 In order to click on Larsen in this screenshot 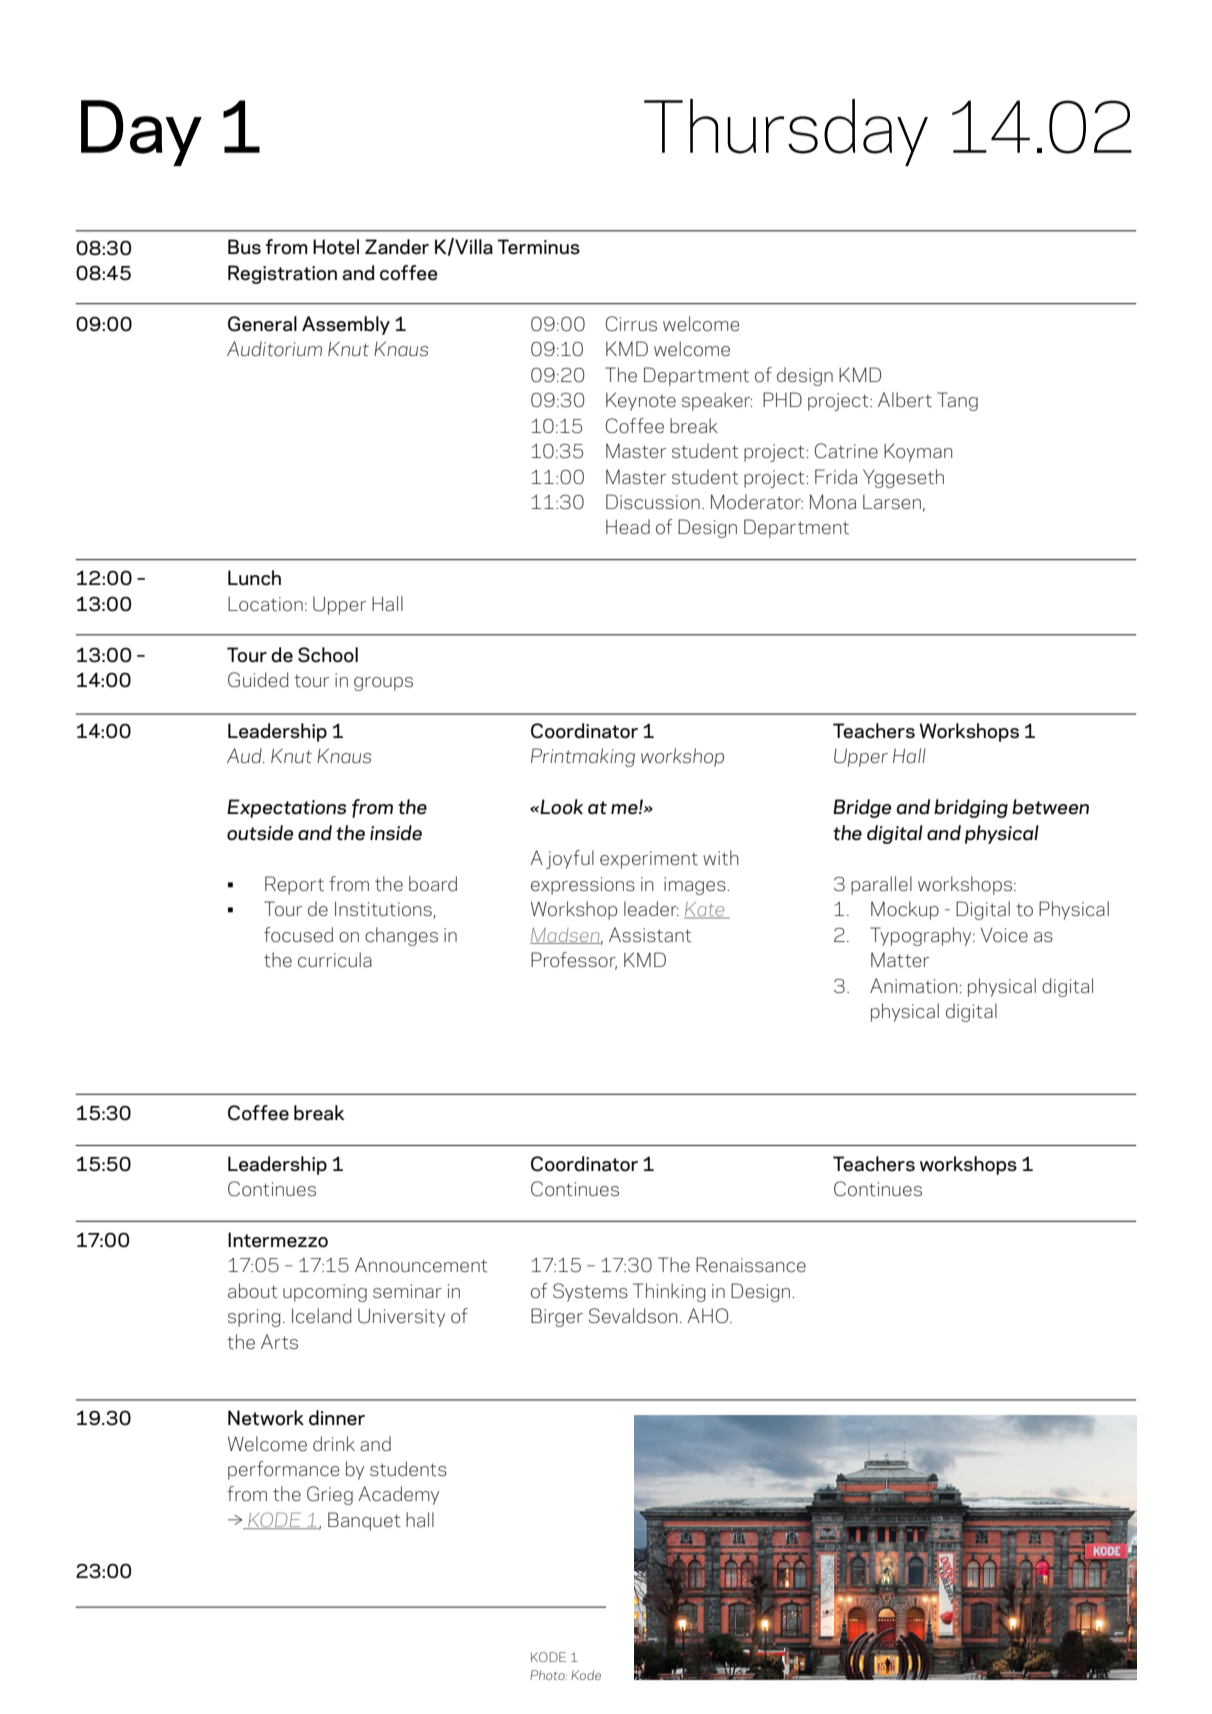, I will do `click(892, 502)`.
